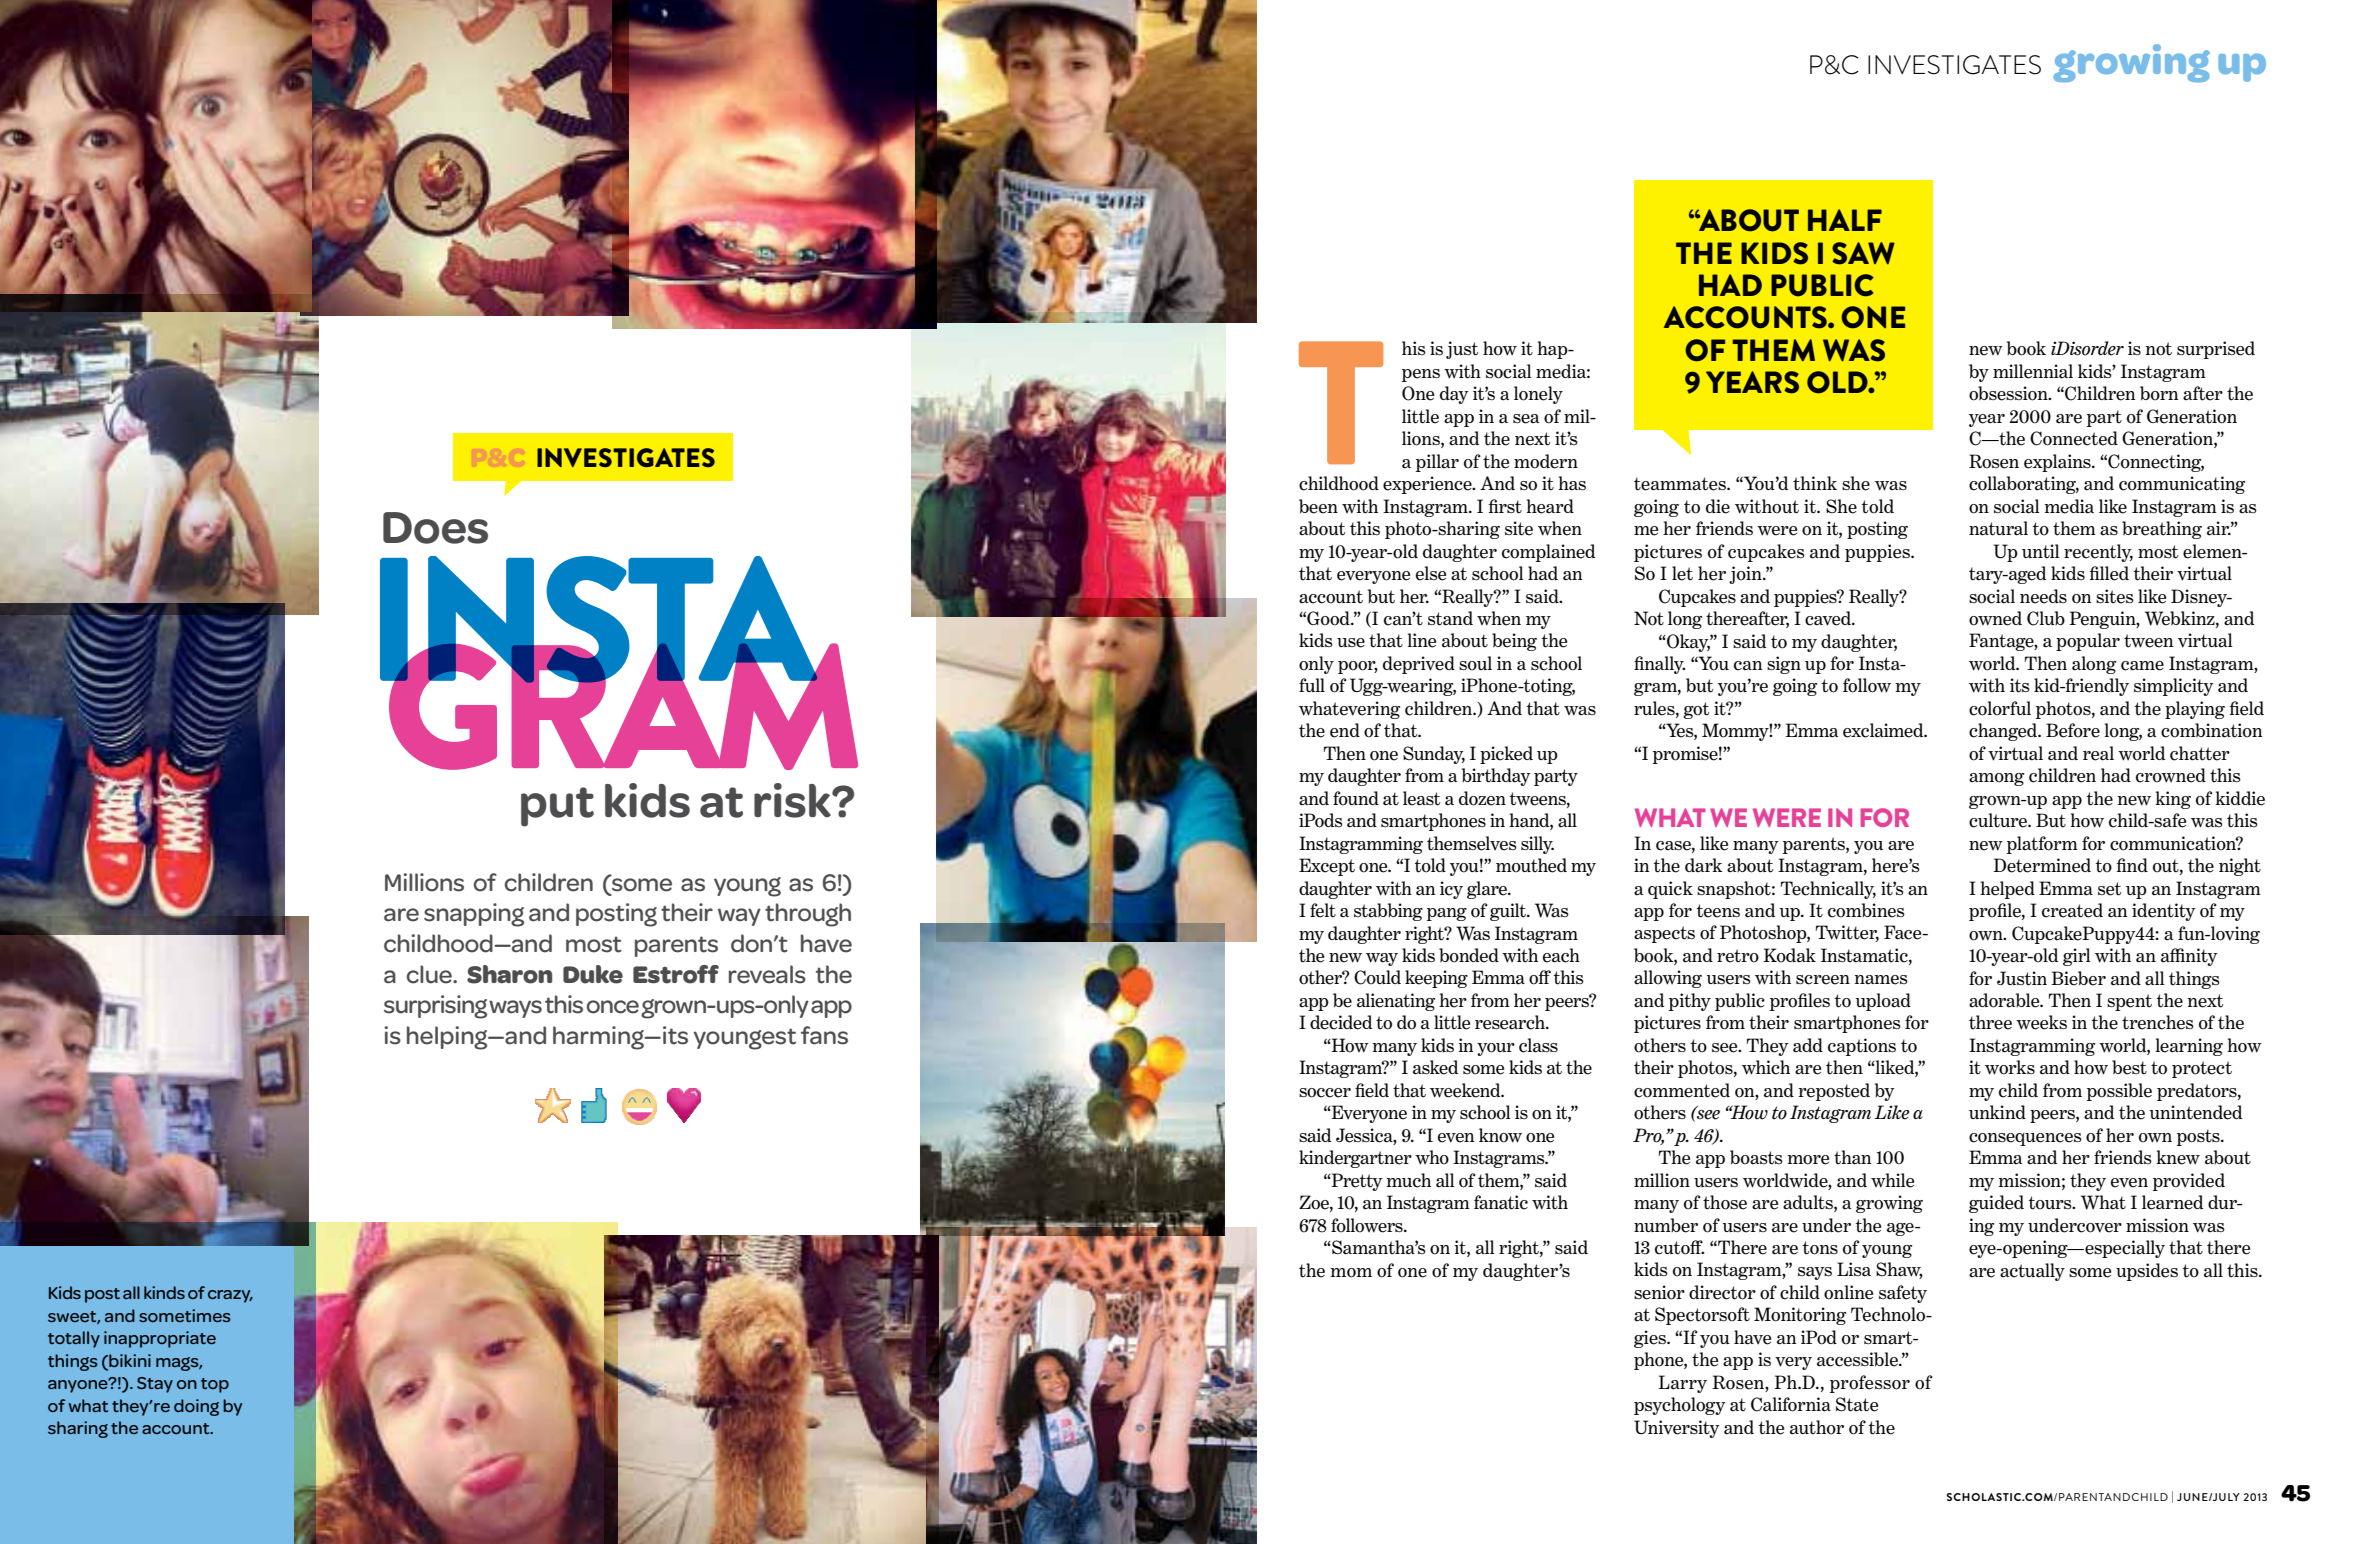  Describe the element at coordinates (2042, 845) in the screenshot. I see `platform` at that location.
